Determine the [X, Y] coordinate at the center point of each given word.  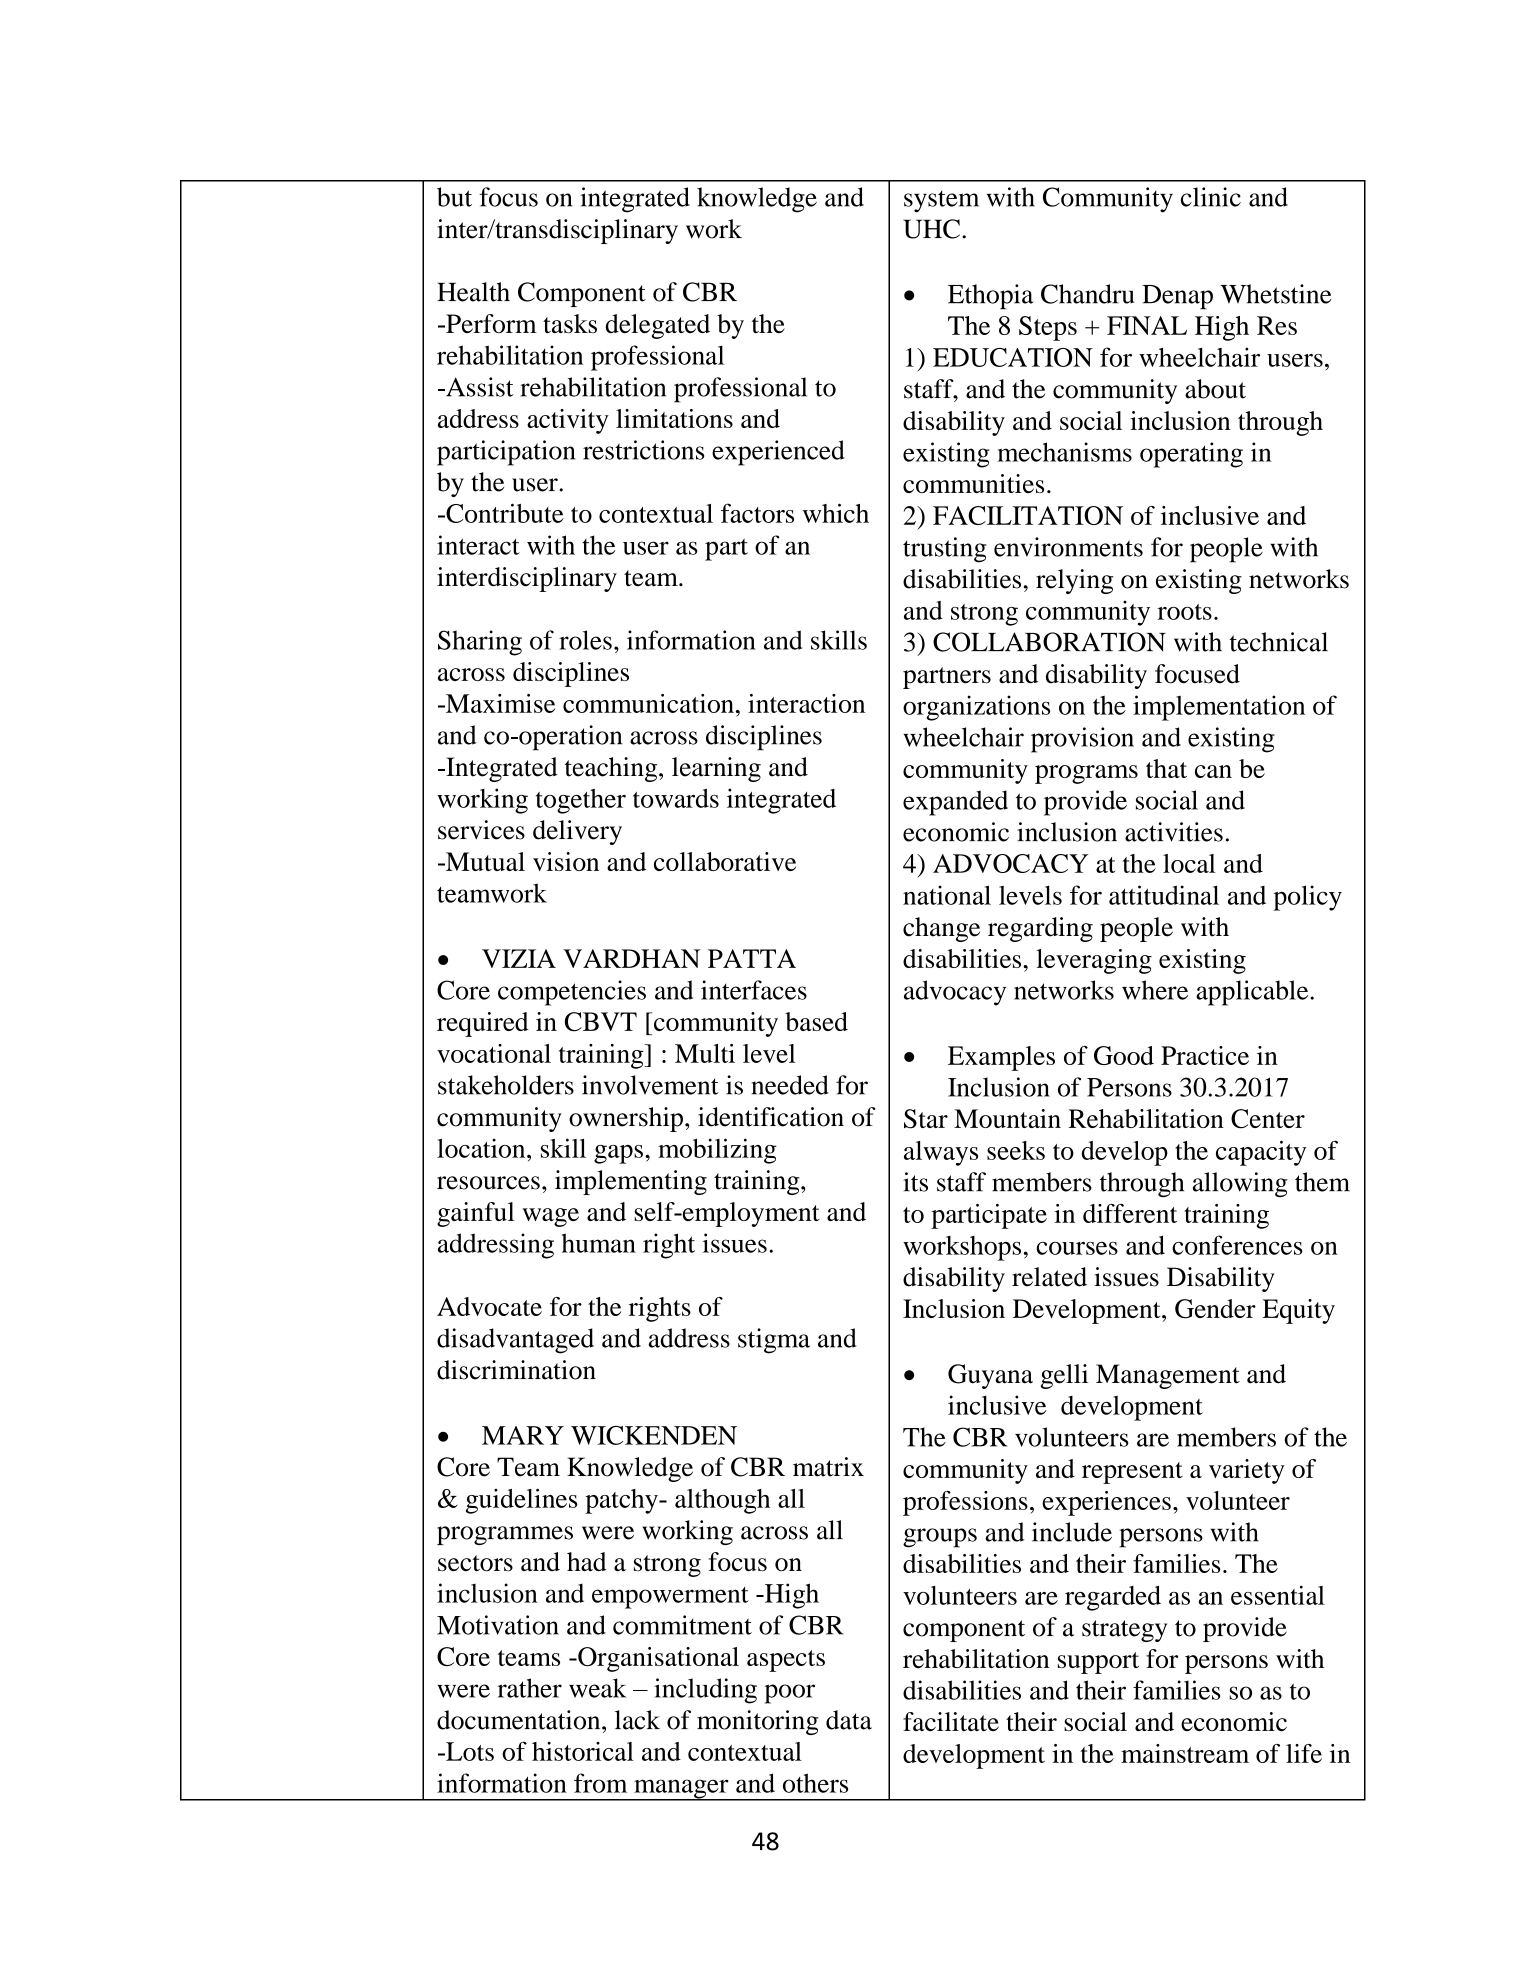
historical [583, 1751]
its [915, 1182]
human [599, 1243]
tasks [570, 323]
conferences [1237, 1245]
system [941, 201]
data [849, 1720]
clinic [1211, 197]
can [1213, 771]
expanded [955, 803]
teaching [612, 769]
